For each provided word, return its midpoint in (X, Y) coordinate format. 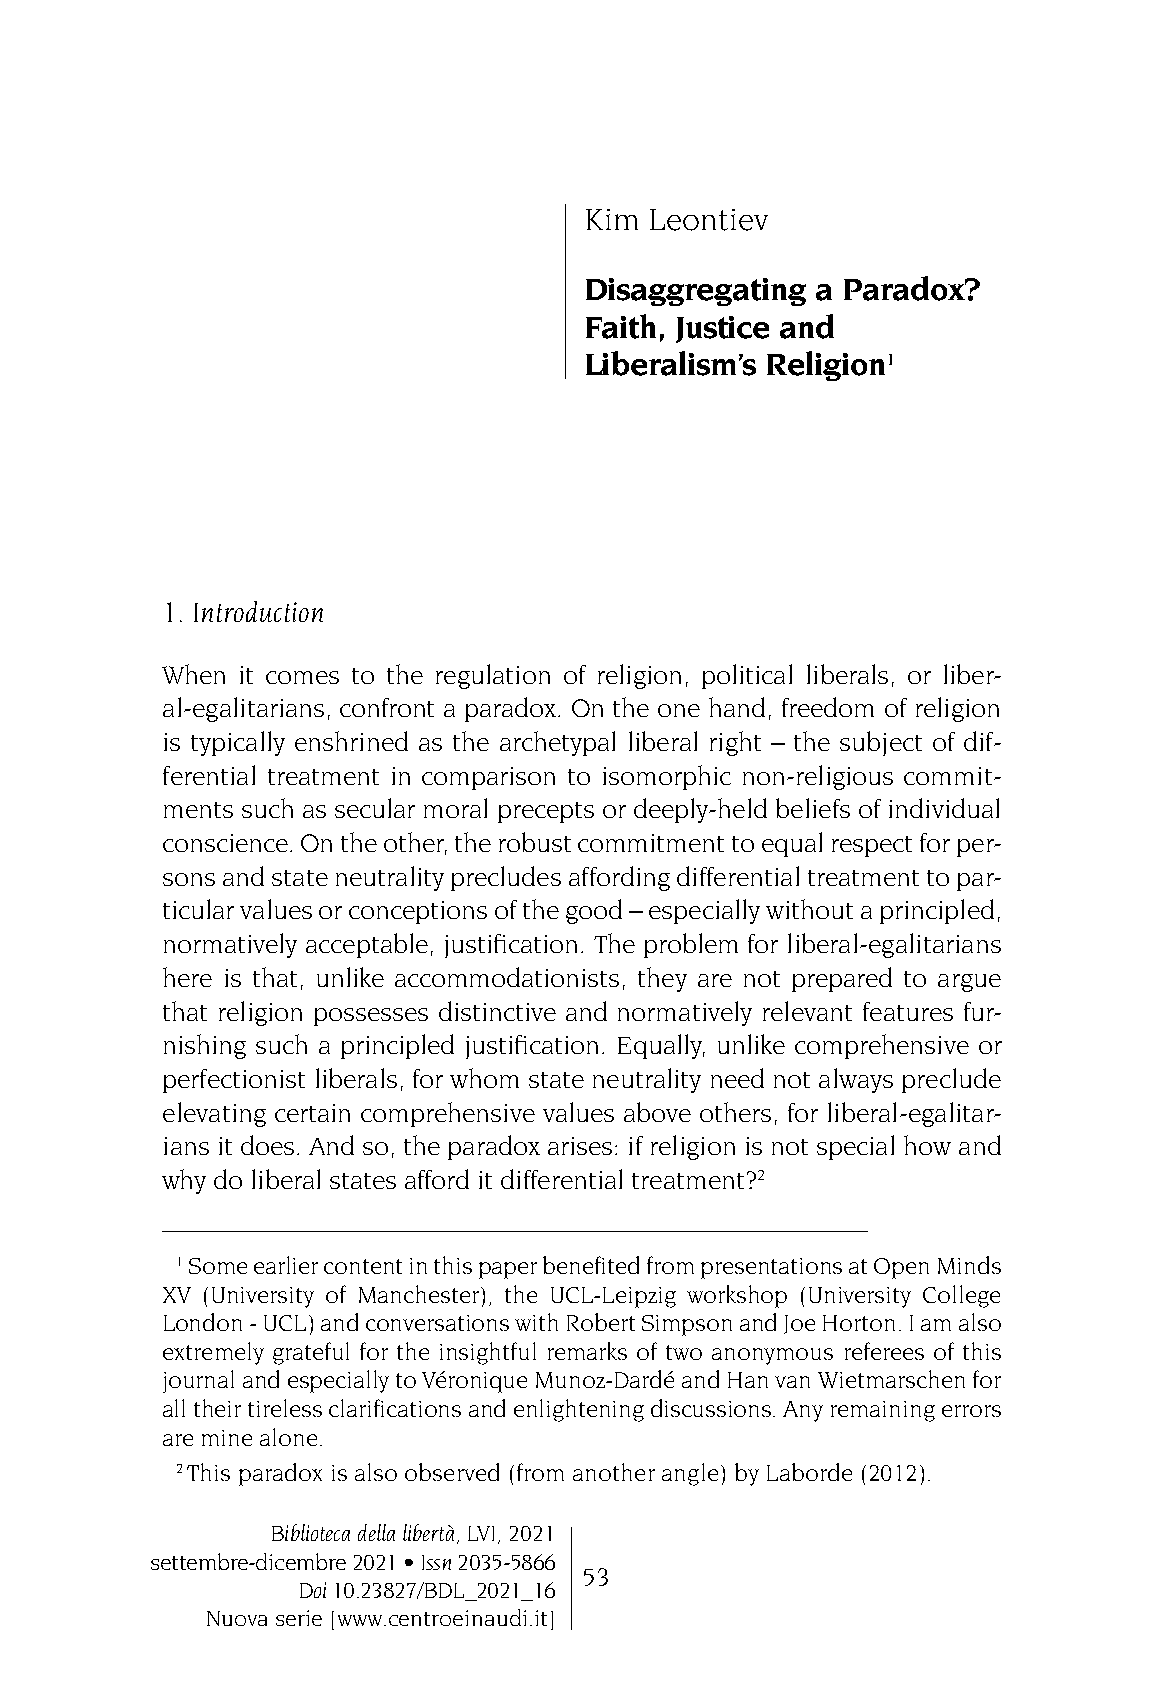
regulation (493, 676)
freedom (828, 707)
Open (901, 1268)
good (594, 911)
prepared (842, 979)
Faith (621, 326)
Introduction (258, 611)
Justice (722, 329)
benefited (591, 1265)
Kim (612, 219)
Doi (313, 1590)
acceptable (367, 945)
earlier (286, 1265)
